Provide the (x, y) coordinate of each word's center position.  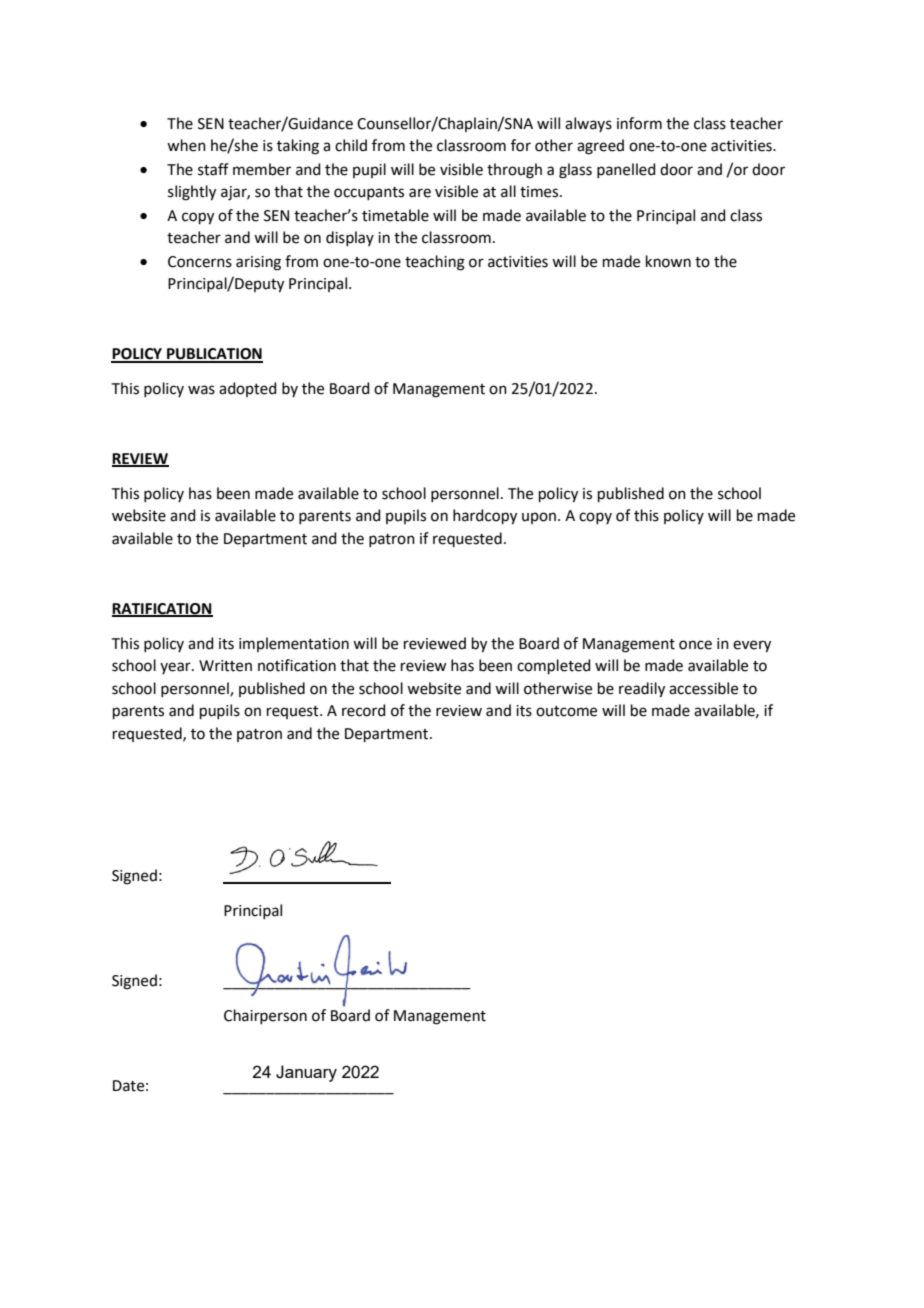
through (514, 171)
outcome (566, 711)
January (306, 1073)
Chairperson (265, 1016)
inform (639, 123)
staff (213, 169)
